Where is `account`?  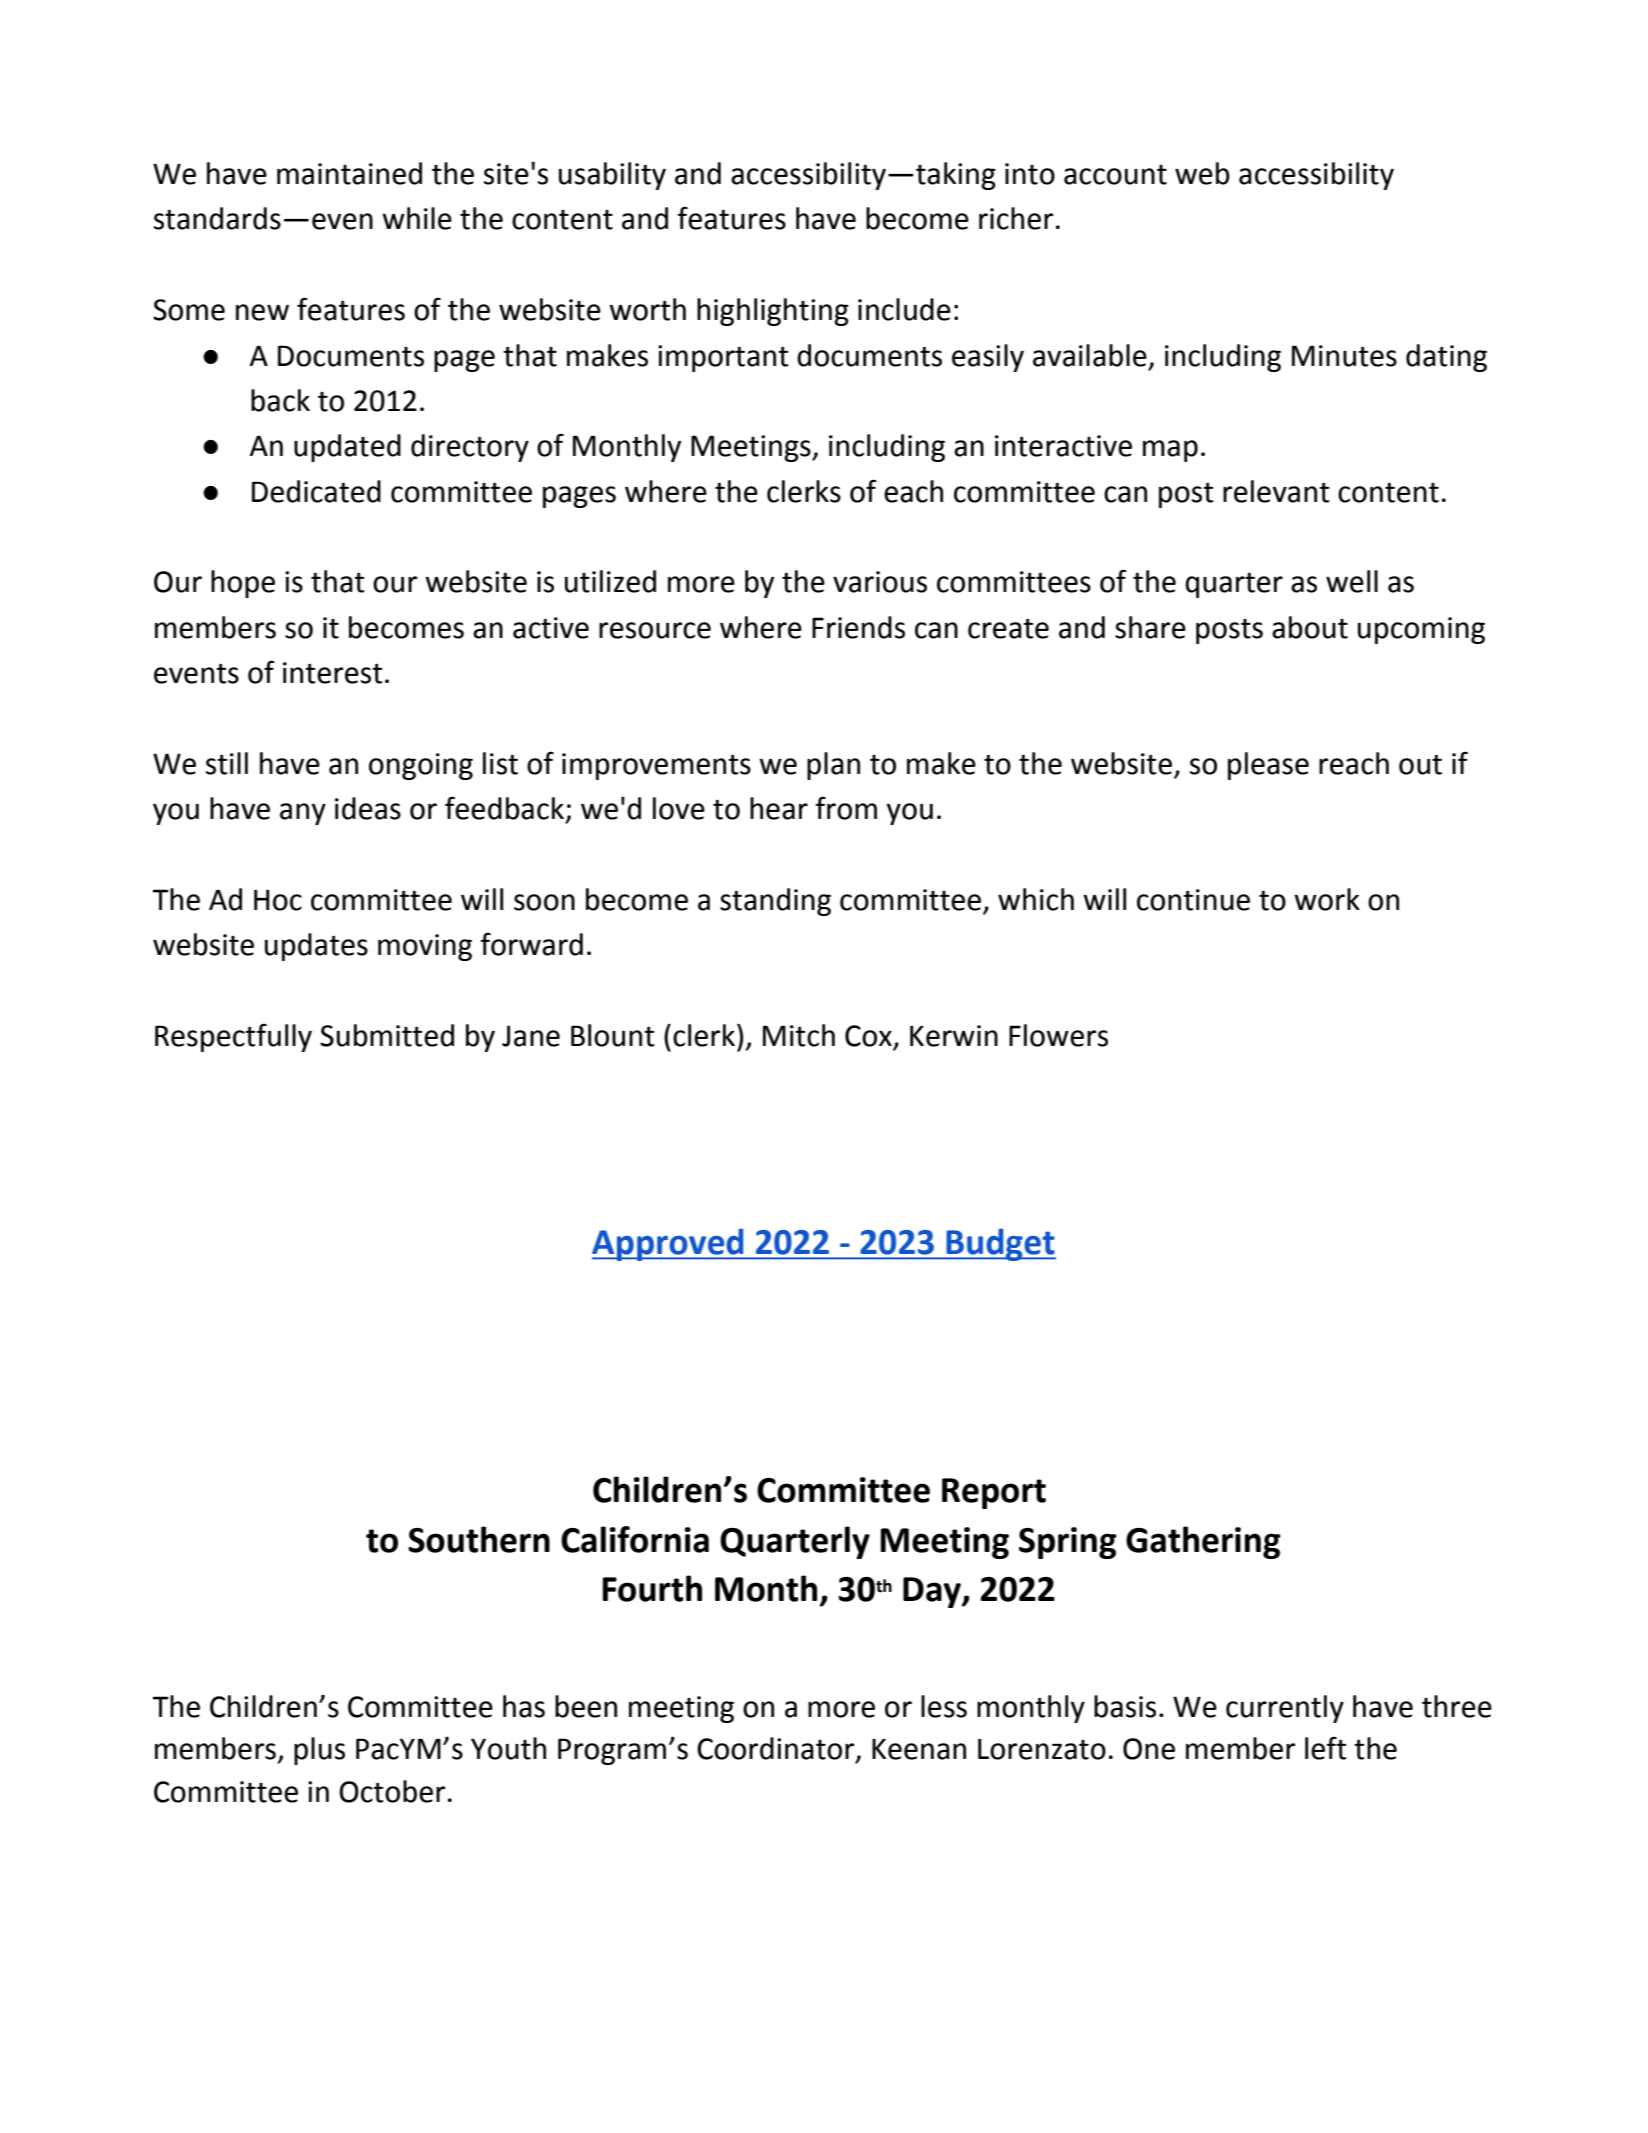
account is located at coordinates (1115, 175).
